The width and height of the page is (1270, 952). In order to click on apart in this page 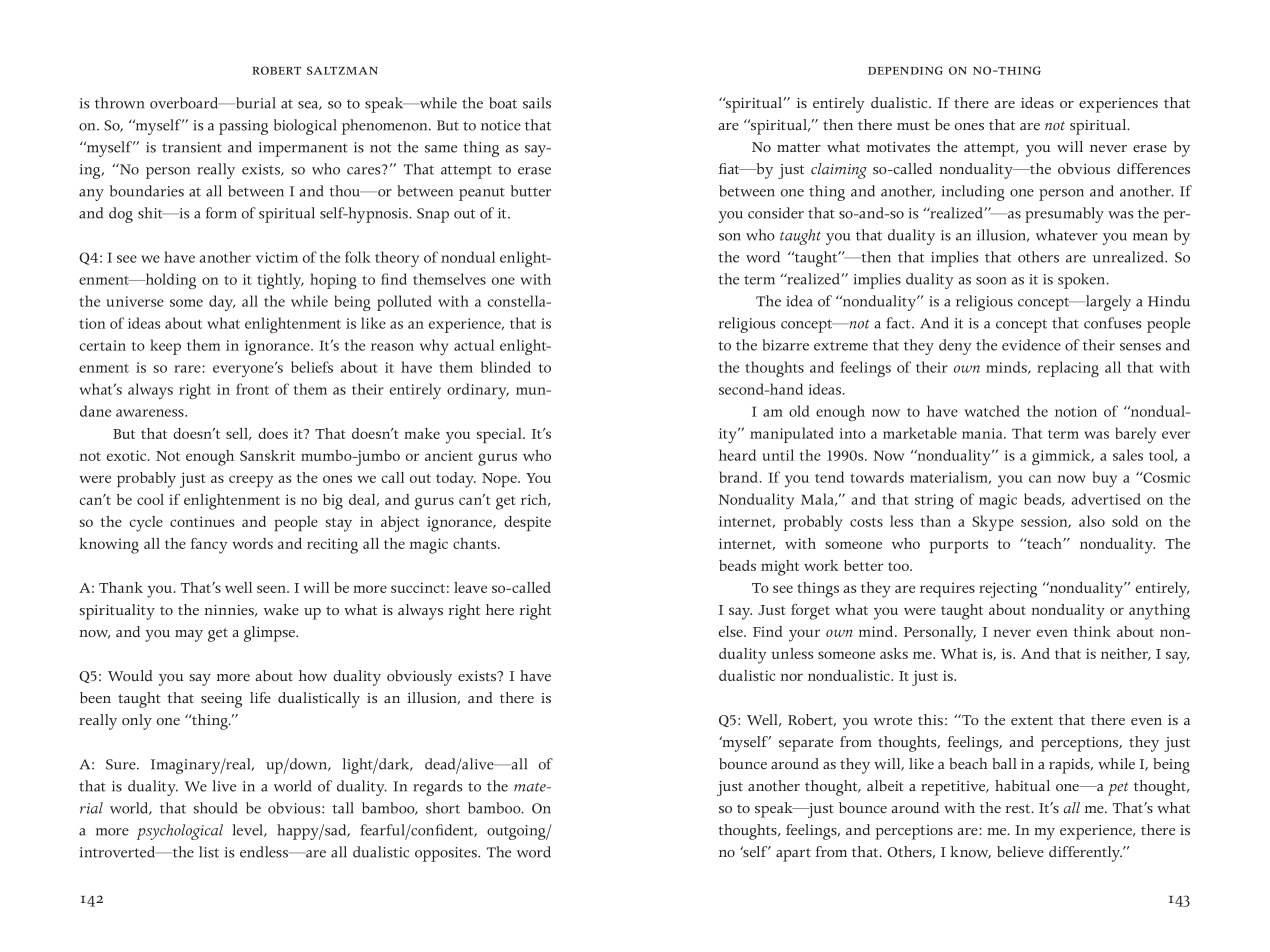, I will do `click(793, 855)`.
